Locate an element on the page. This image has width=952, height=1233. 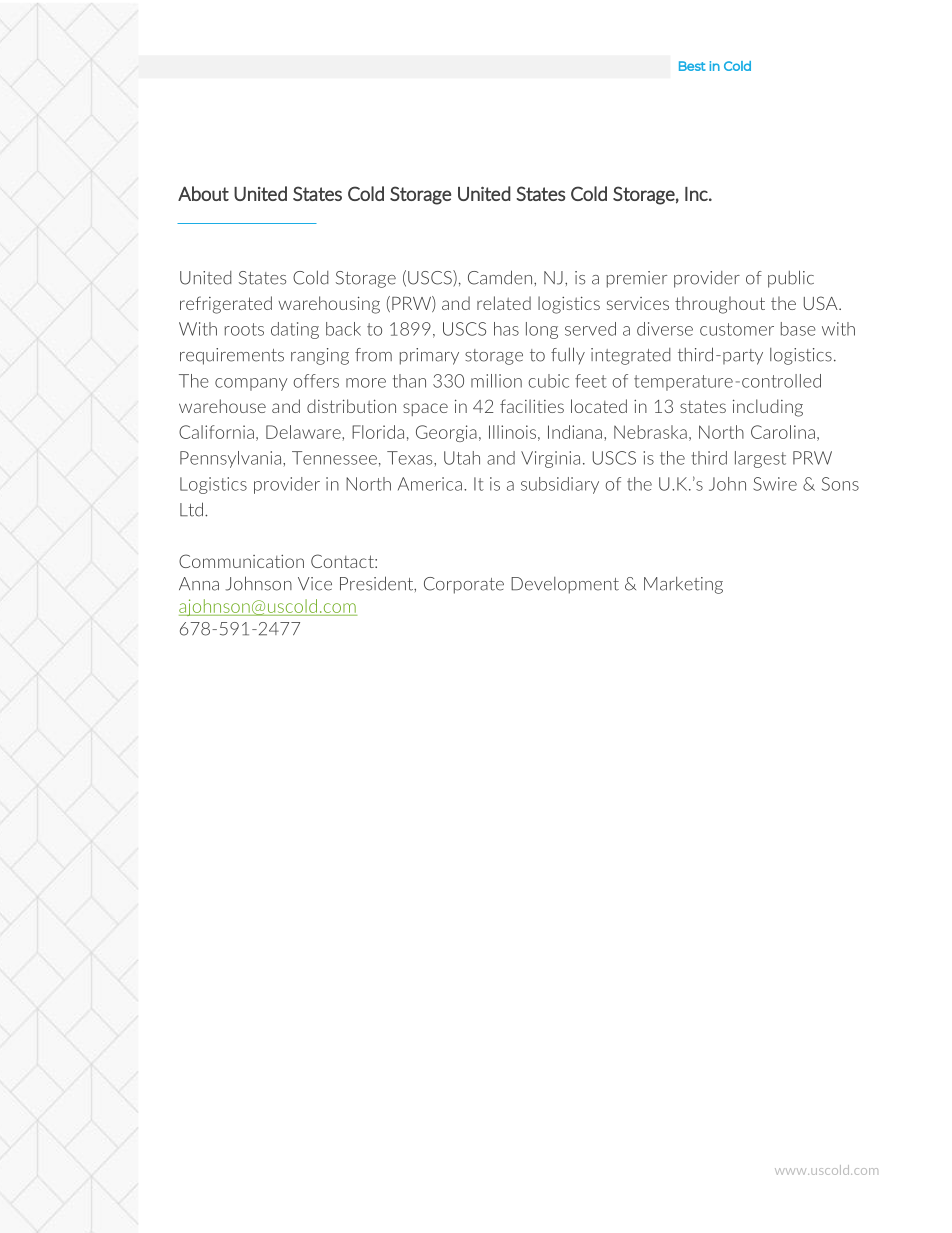
Development is located at coordinates (565, 585).
